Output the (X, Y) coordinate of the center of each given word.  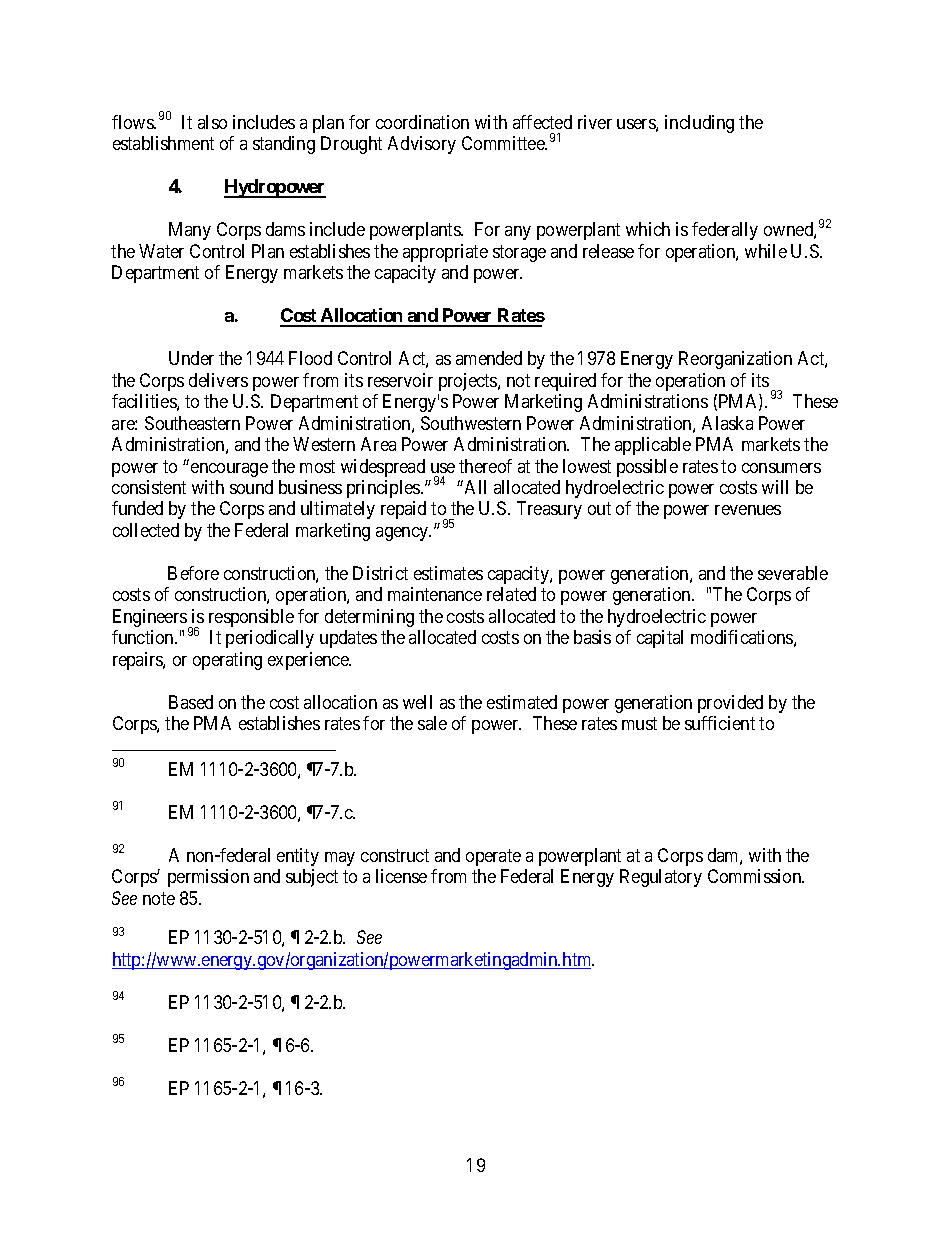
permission (208, 878)
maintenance (435, 594)
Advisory (422, 145)
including (699, 124)
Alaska (727, 423)
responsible (251, 618)
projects (469, 382)
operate (493, 857)
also (212, 122)
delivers (218, 380)
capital (660, 639)
